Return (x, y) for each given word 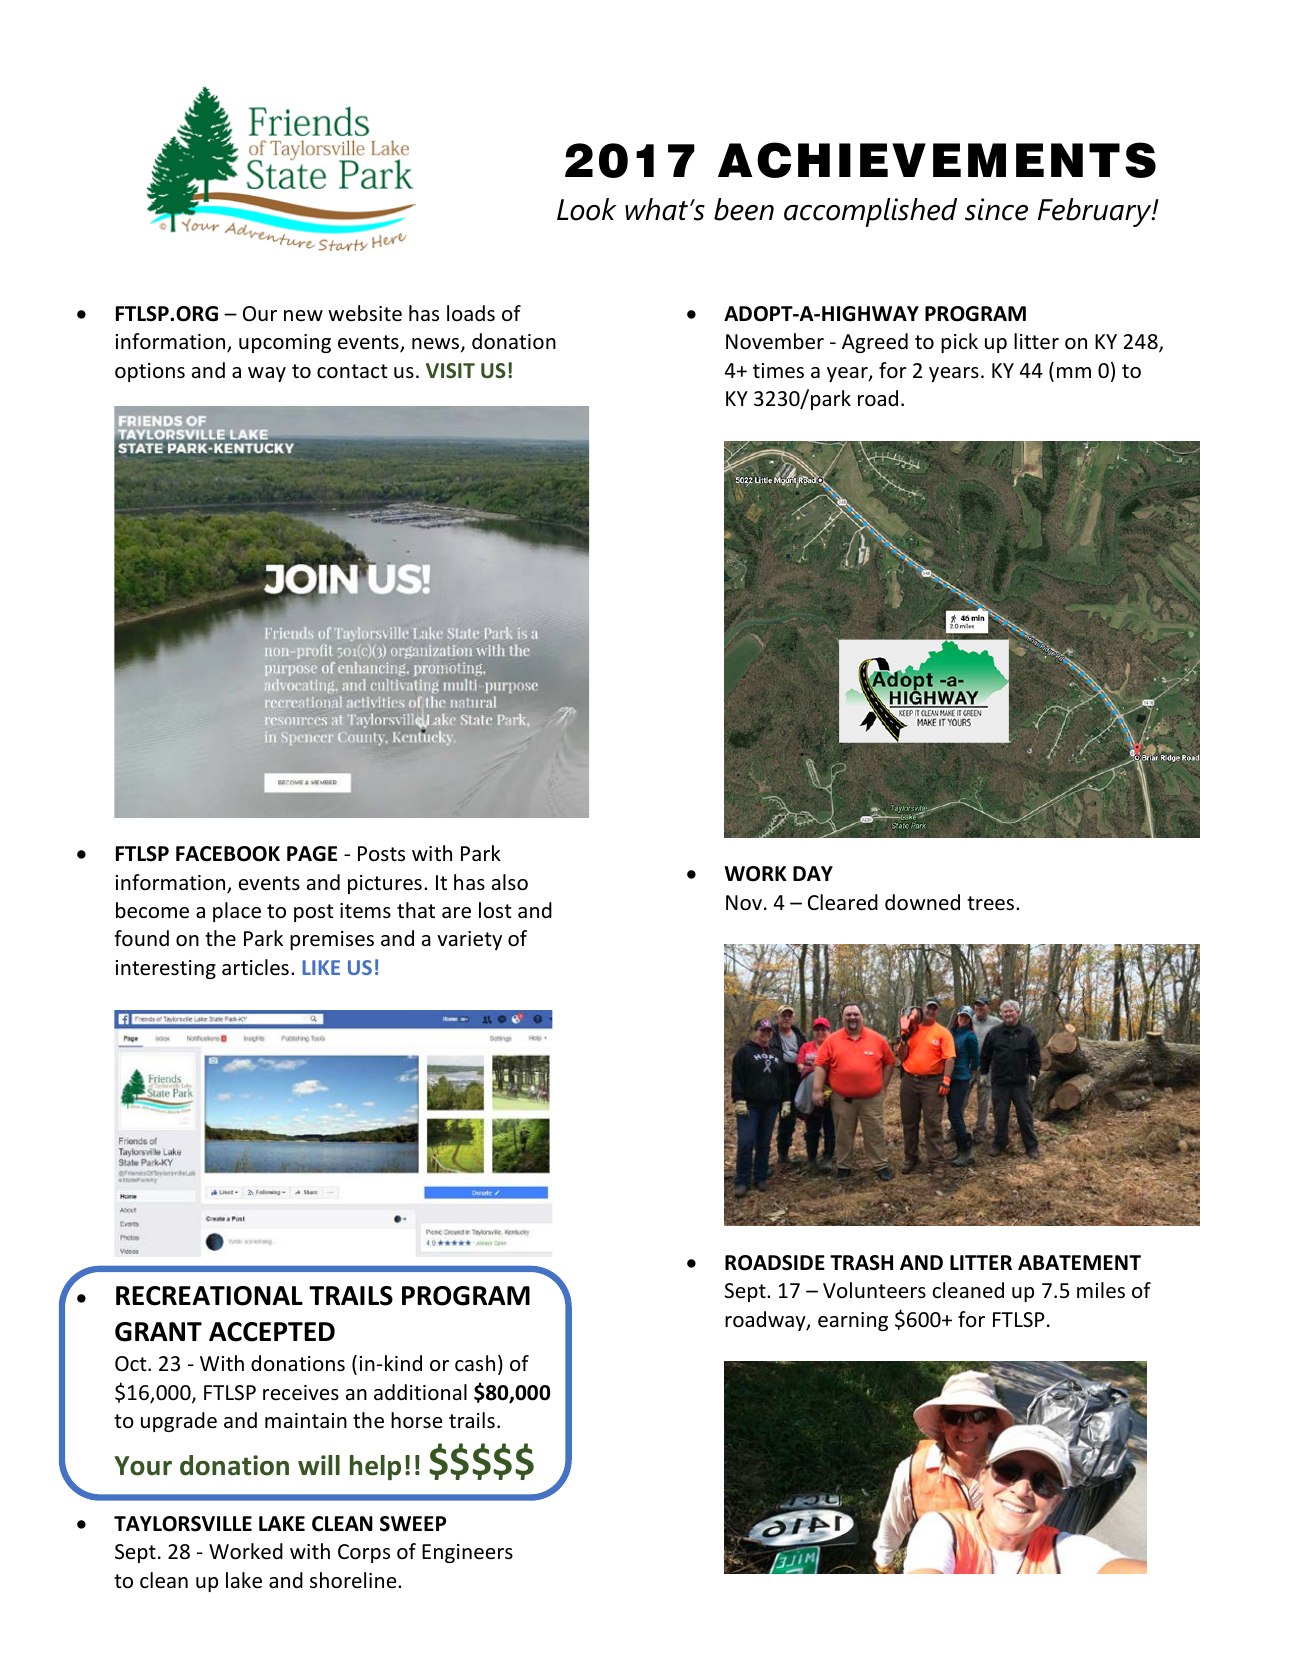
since (996, 209)
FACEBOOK (228, 854)
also (510, 882)
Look (587, 209)
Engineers (467, 1553)
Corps (364, 1553)
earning (853, 1321)
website (365, 313)
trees (992, 903)
